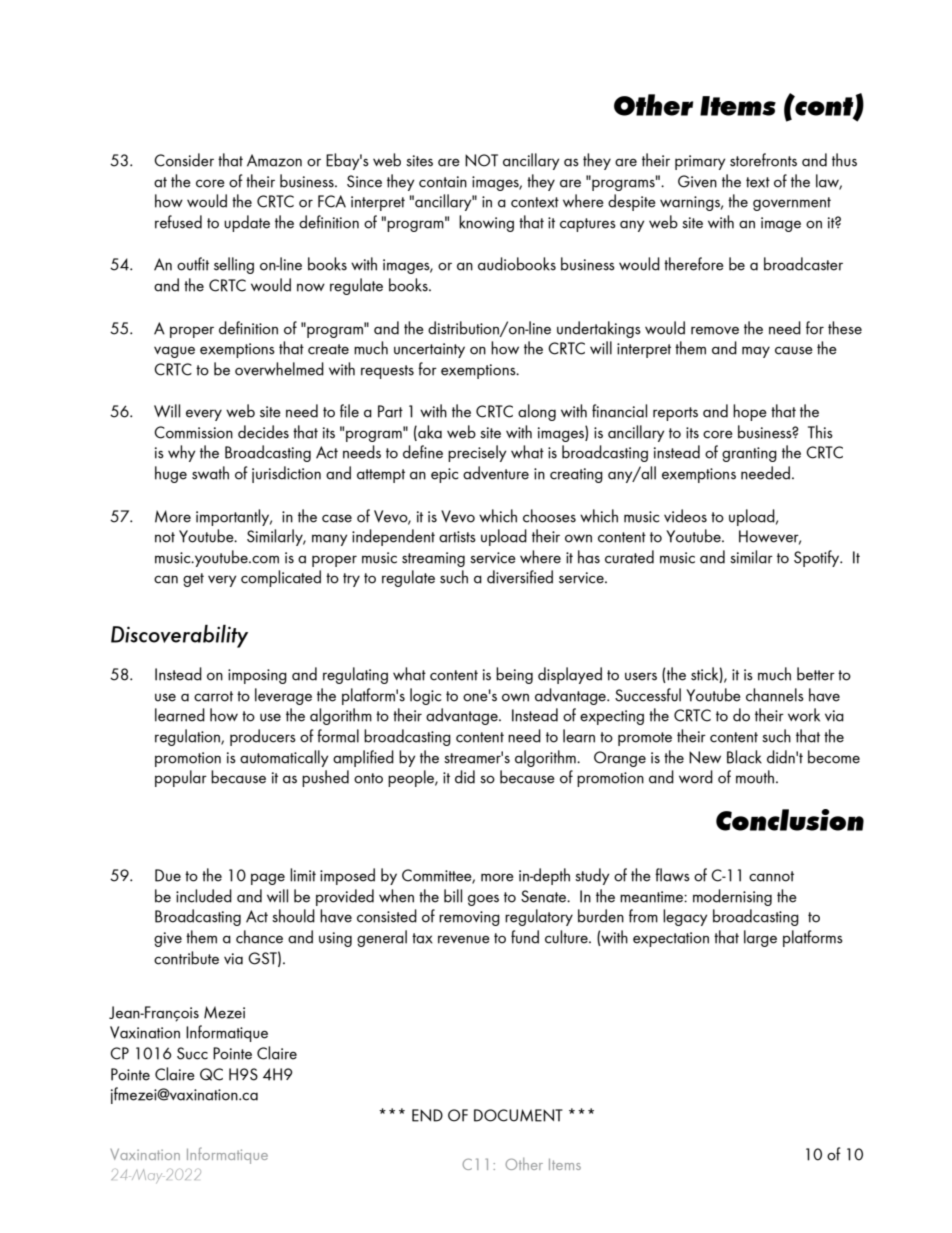 The image size is (952, 1233). I want to click on automatically, so click(284, 758).
